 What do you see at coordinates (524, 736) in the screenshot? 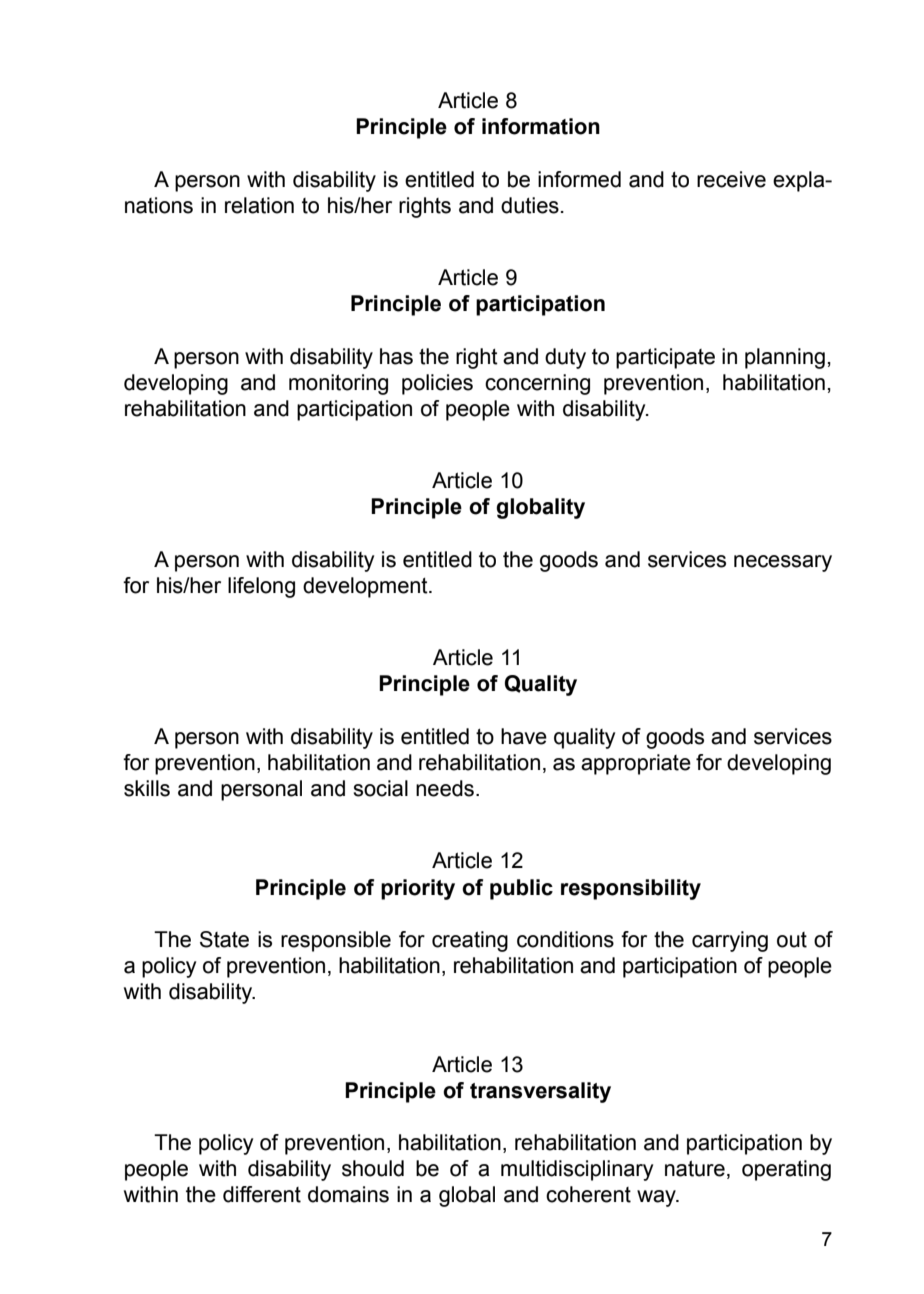
I see `have` at bounding box center [524, 736].
